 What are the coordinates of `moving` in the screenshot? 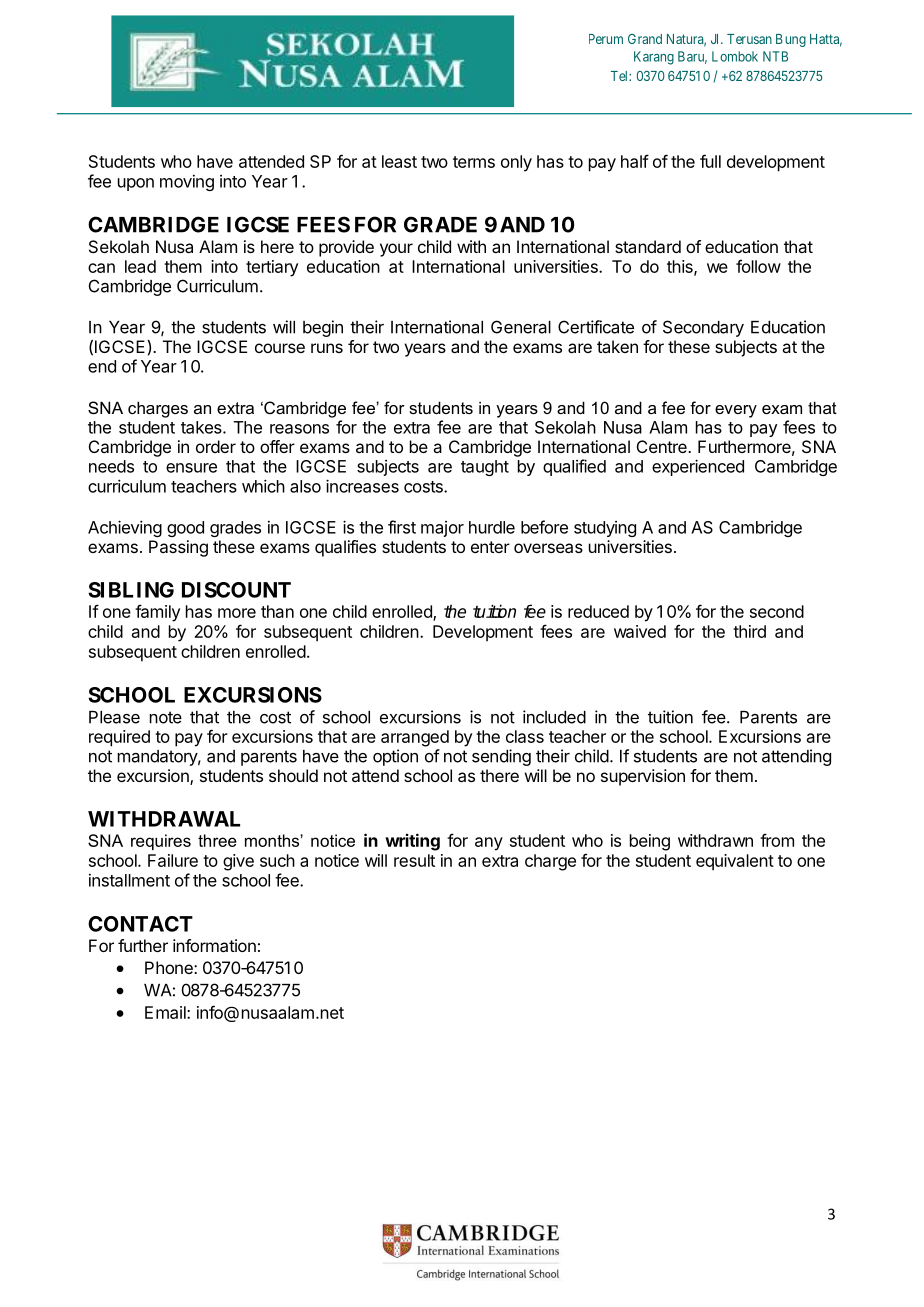 It's located at (187, 183).
